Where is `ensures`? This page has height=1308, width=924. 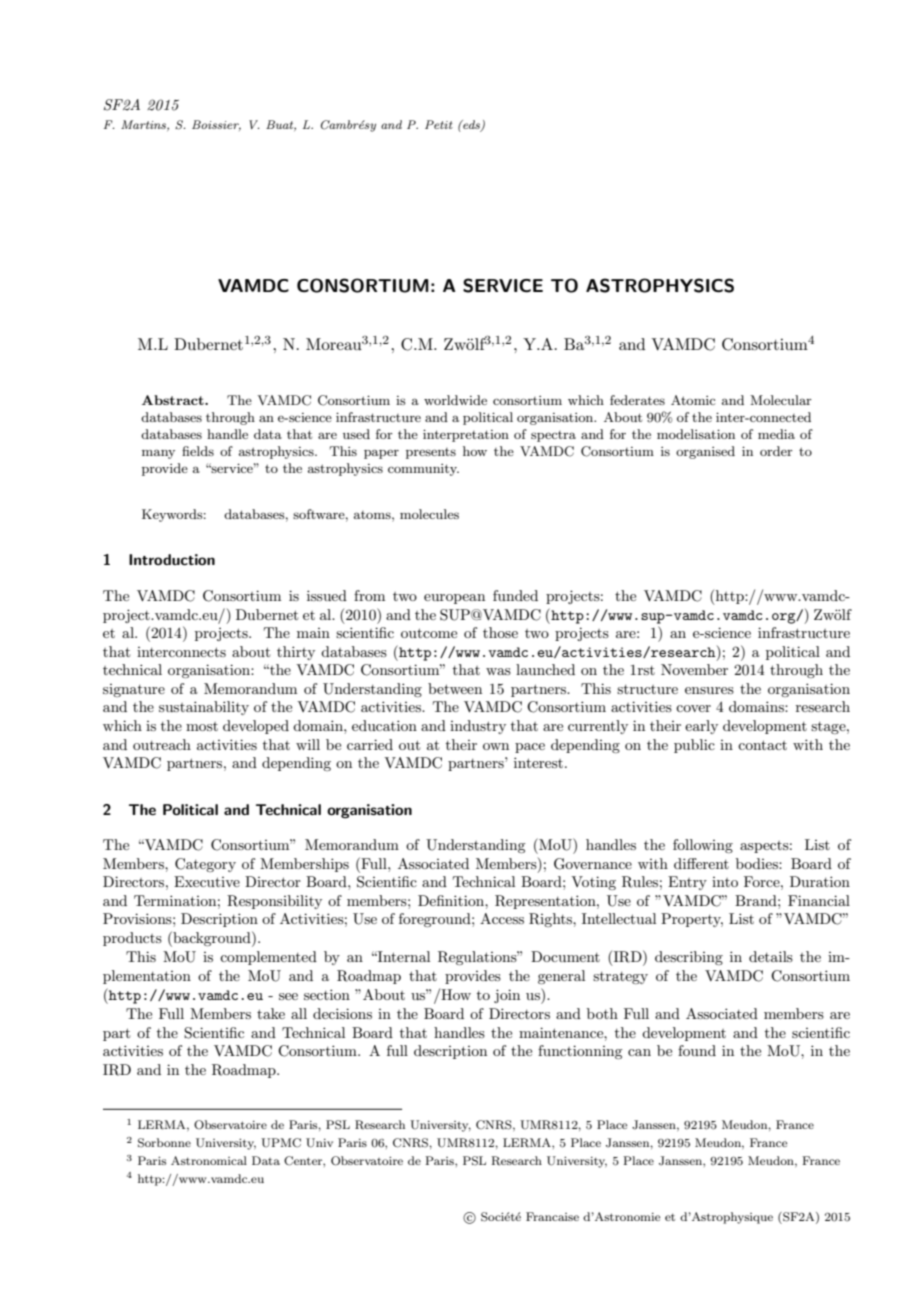 ensures is located at coordinates (709, 690).
